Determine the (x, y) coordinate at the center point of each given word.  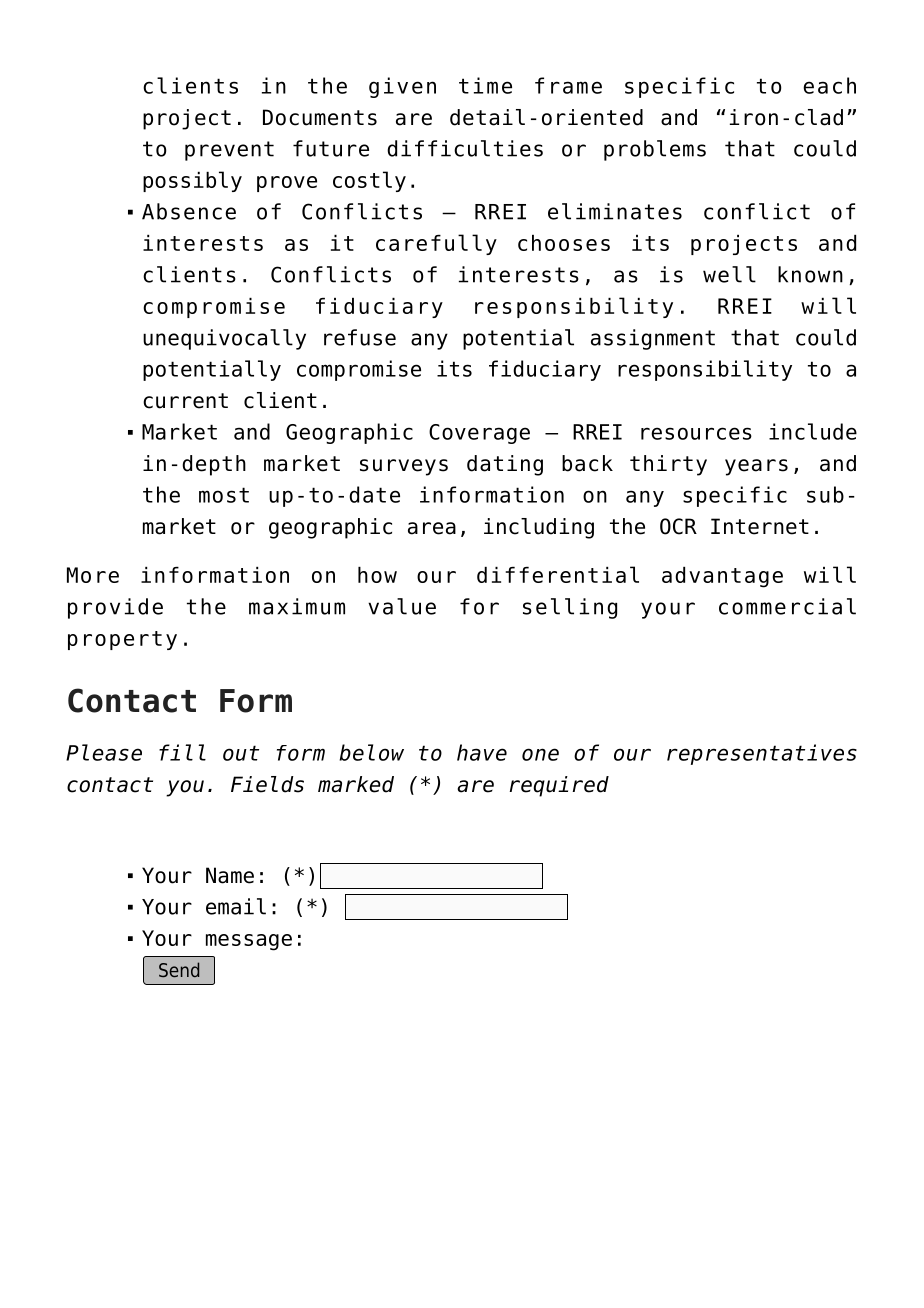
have (482, 752)
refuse (360, 337)
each (829, 85)
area (432, 528)
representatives (762, 754)
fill (182, 752)
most (224, 495)
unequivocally (224, 339)
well (729, 274)
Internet (760, 526)
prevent (229, 151)
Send (179, 969)
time (485, 85)
